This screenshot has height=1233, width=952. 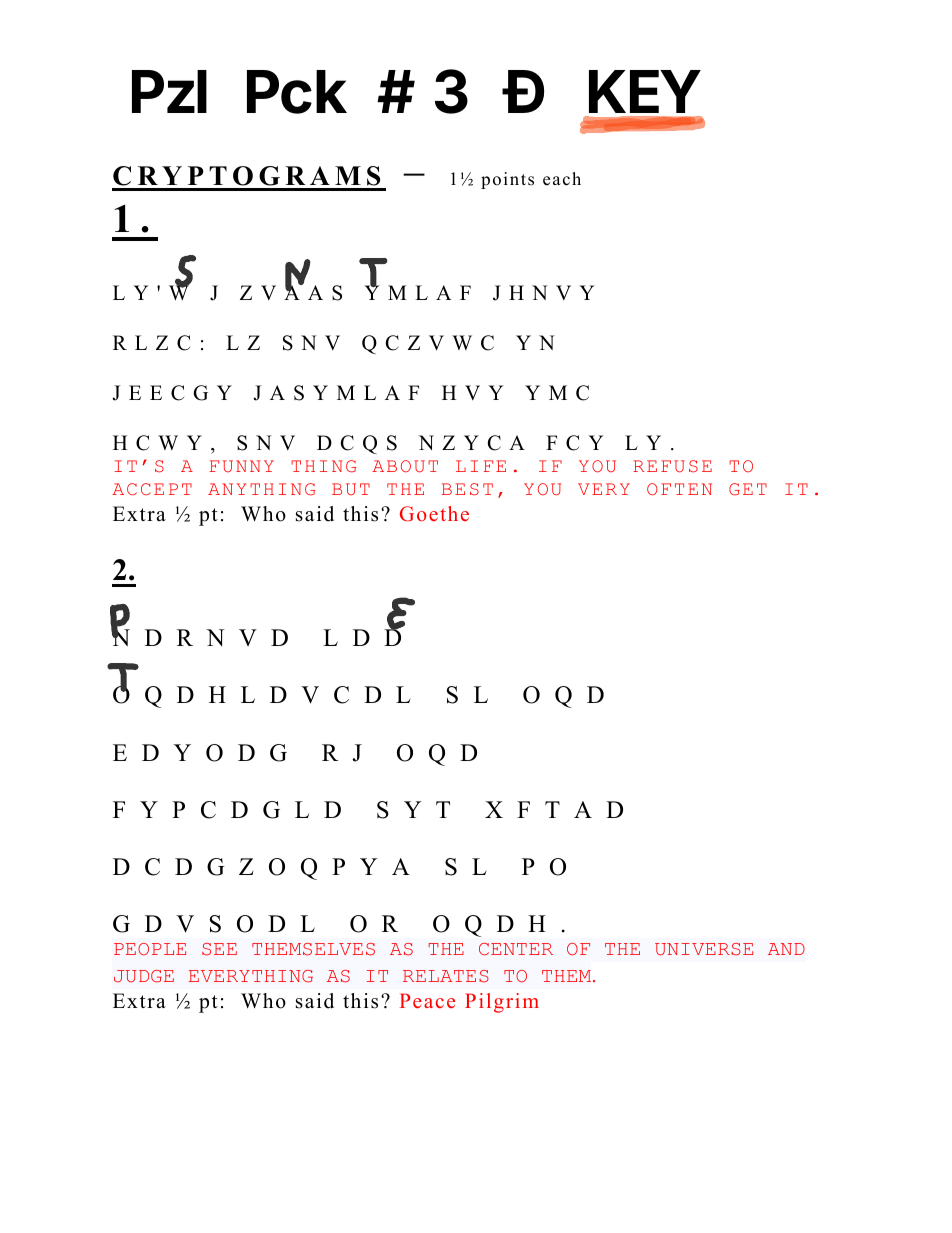 I want to click on ACCEPT, so click(x=152, y=489).
